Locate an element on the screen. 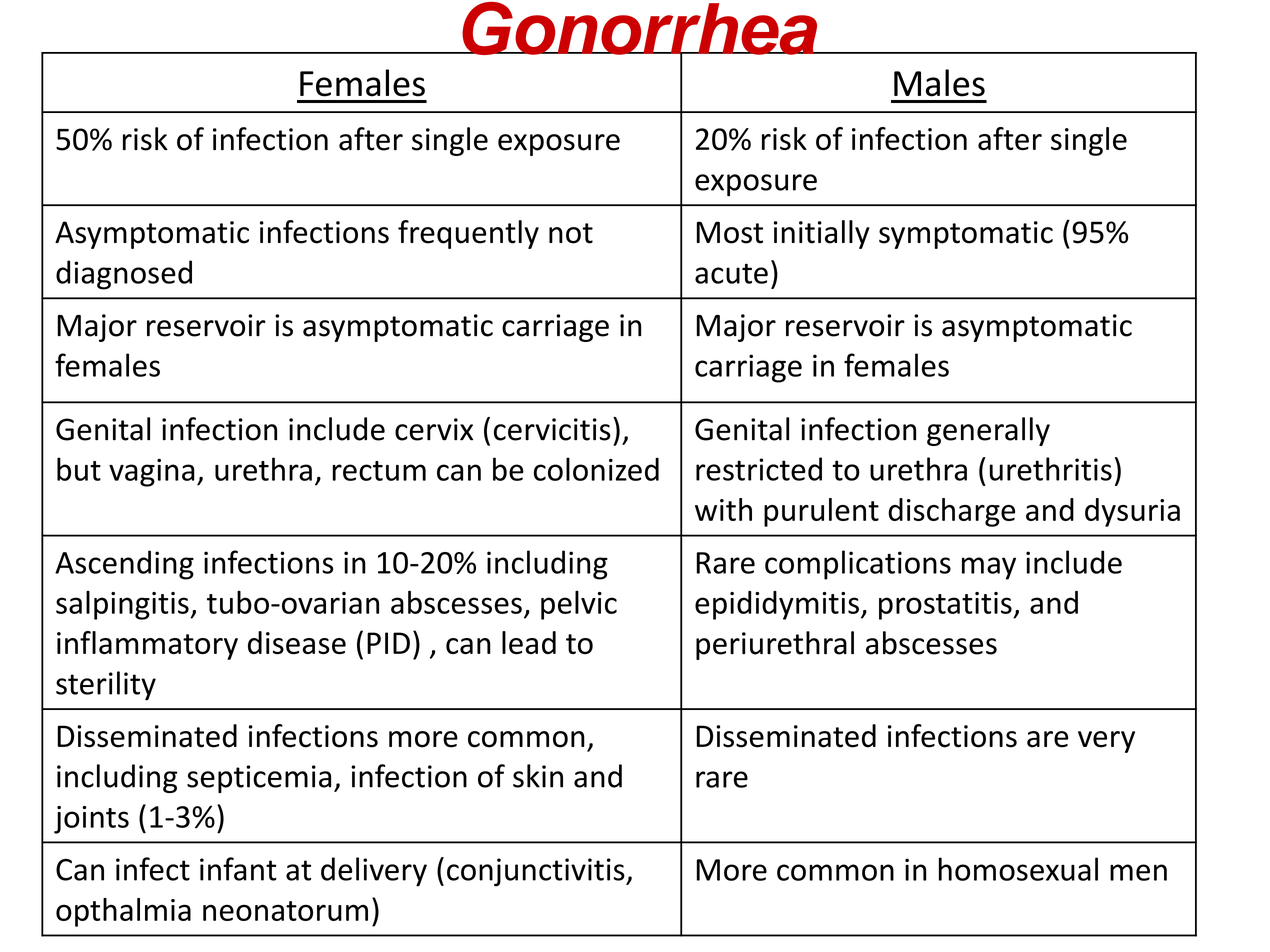 The height and width of the screenshot is (952, 1270). initially is located at coordinates (822, 234).
